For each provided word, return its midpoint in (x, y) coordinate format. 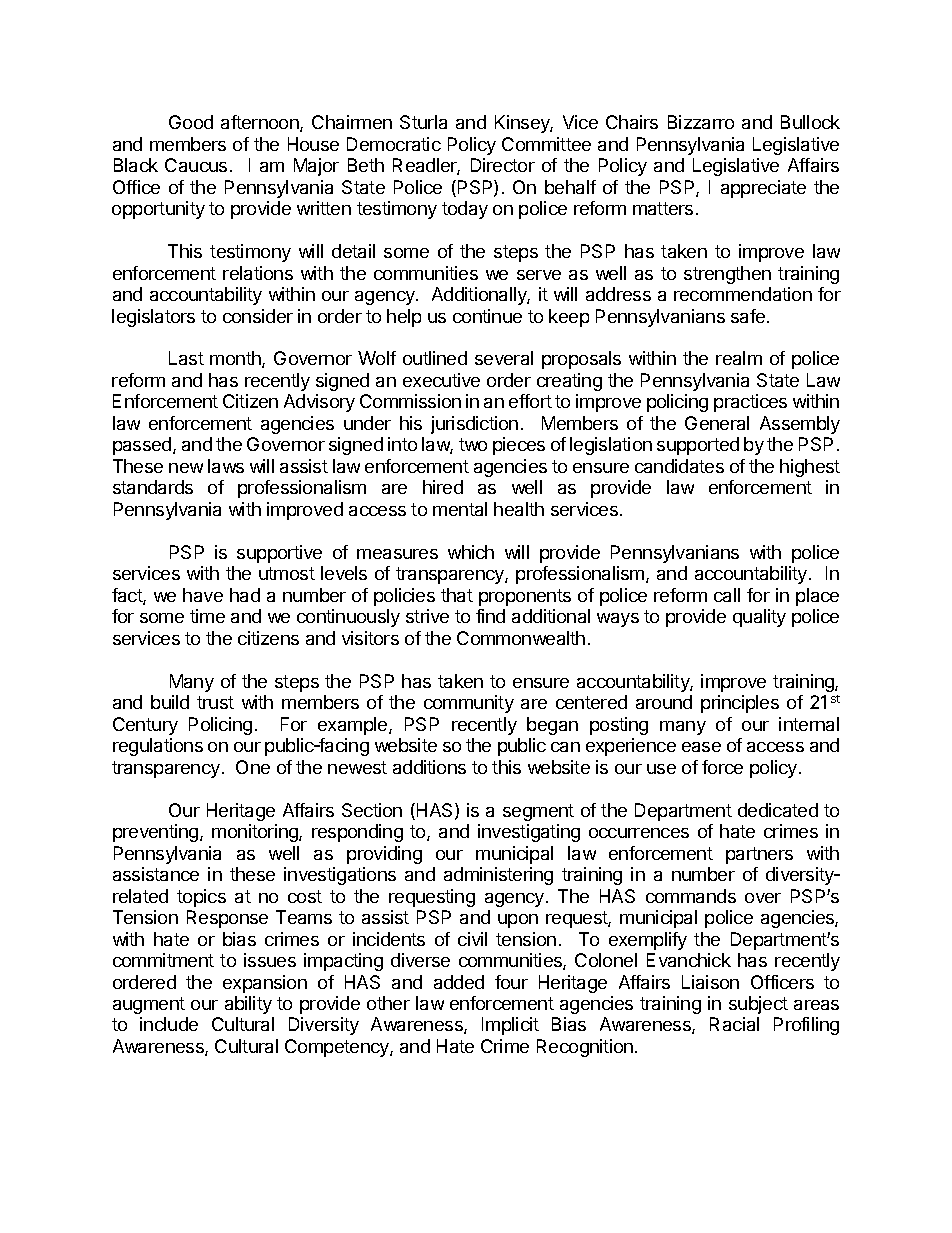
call (727, 595)
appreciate (763, 189)
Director (503, 165)
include (169, 1024)
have (203, 595)
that (457, 595)
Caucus (196, 165)
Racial (734, 1024)
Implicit (510, 1026)
